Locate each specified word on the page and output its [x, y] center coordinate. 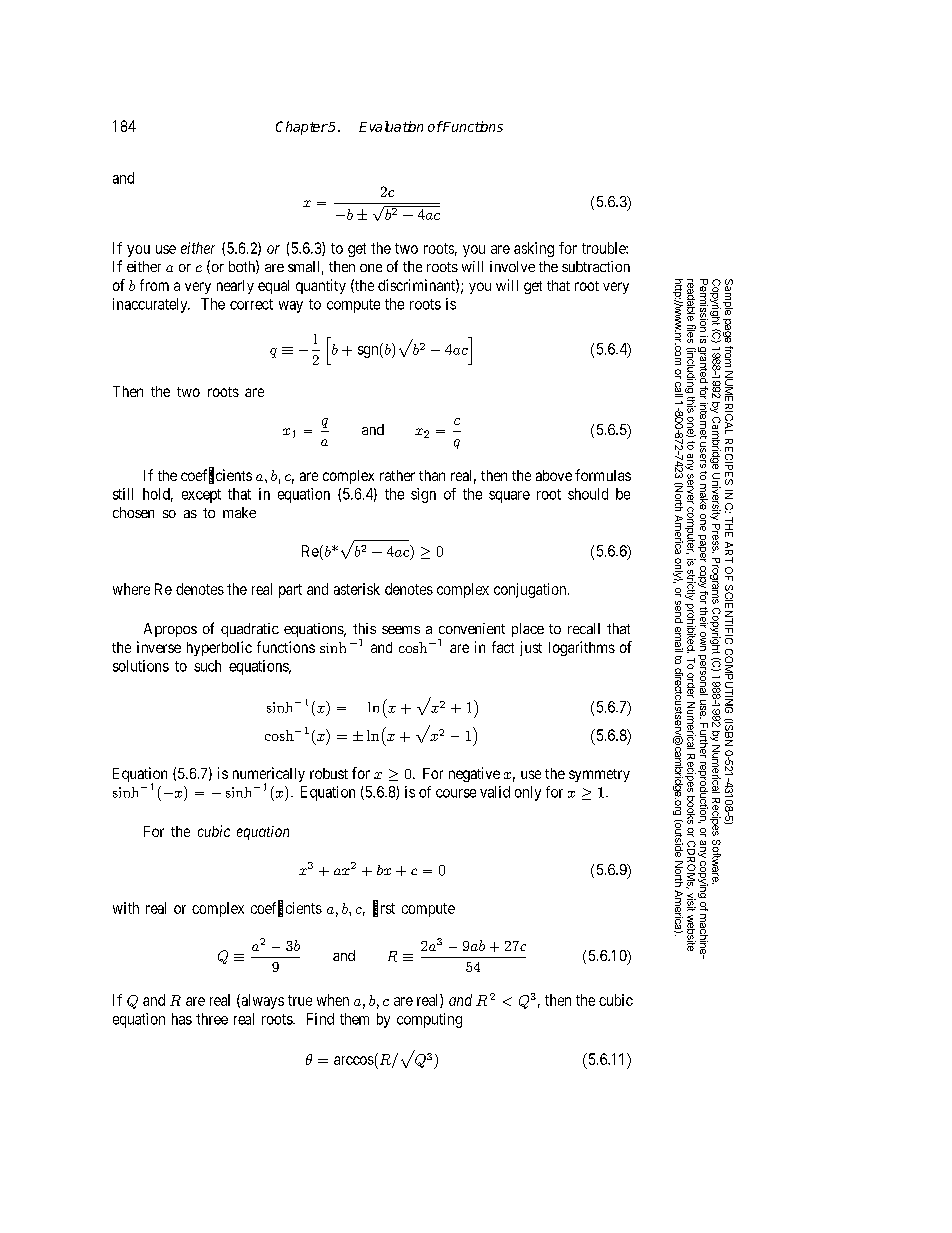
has [182, 1019]
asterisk [357, 589]
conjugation [531, 590]
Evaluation [391, 126]
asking [534, 249]
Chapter [302, 128]
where [131, 589]
